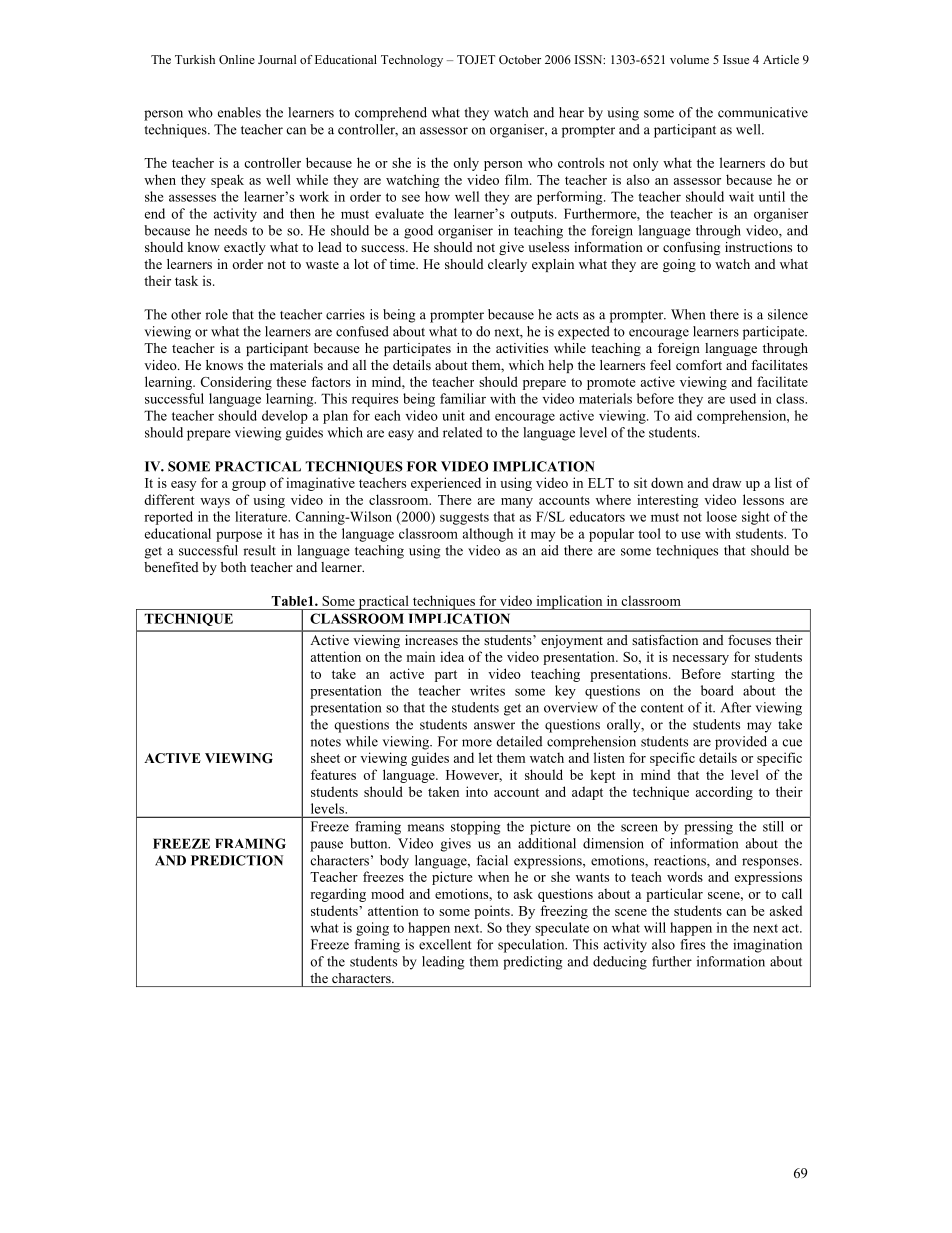 This screenshot has width=952, height=1233. What do you see at coordinates (736, 59) in the screenshot?
I see `Issue` at bounding box center [736, 59].
